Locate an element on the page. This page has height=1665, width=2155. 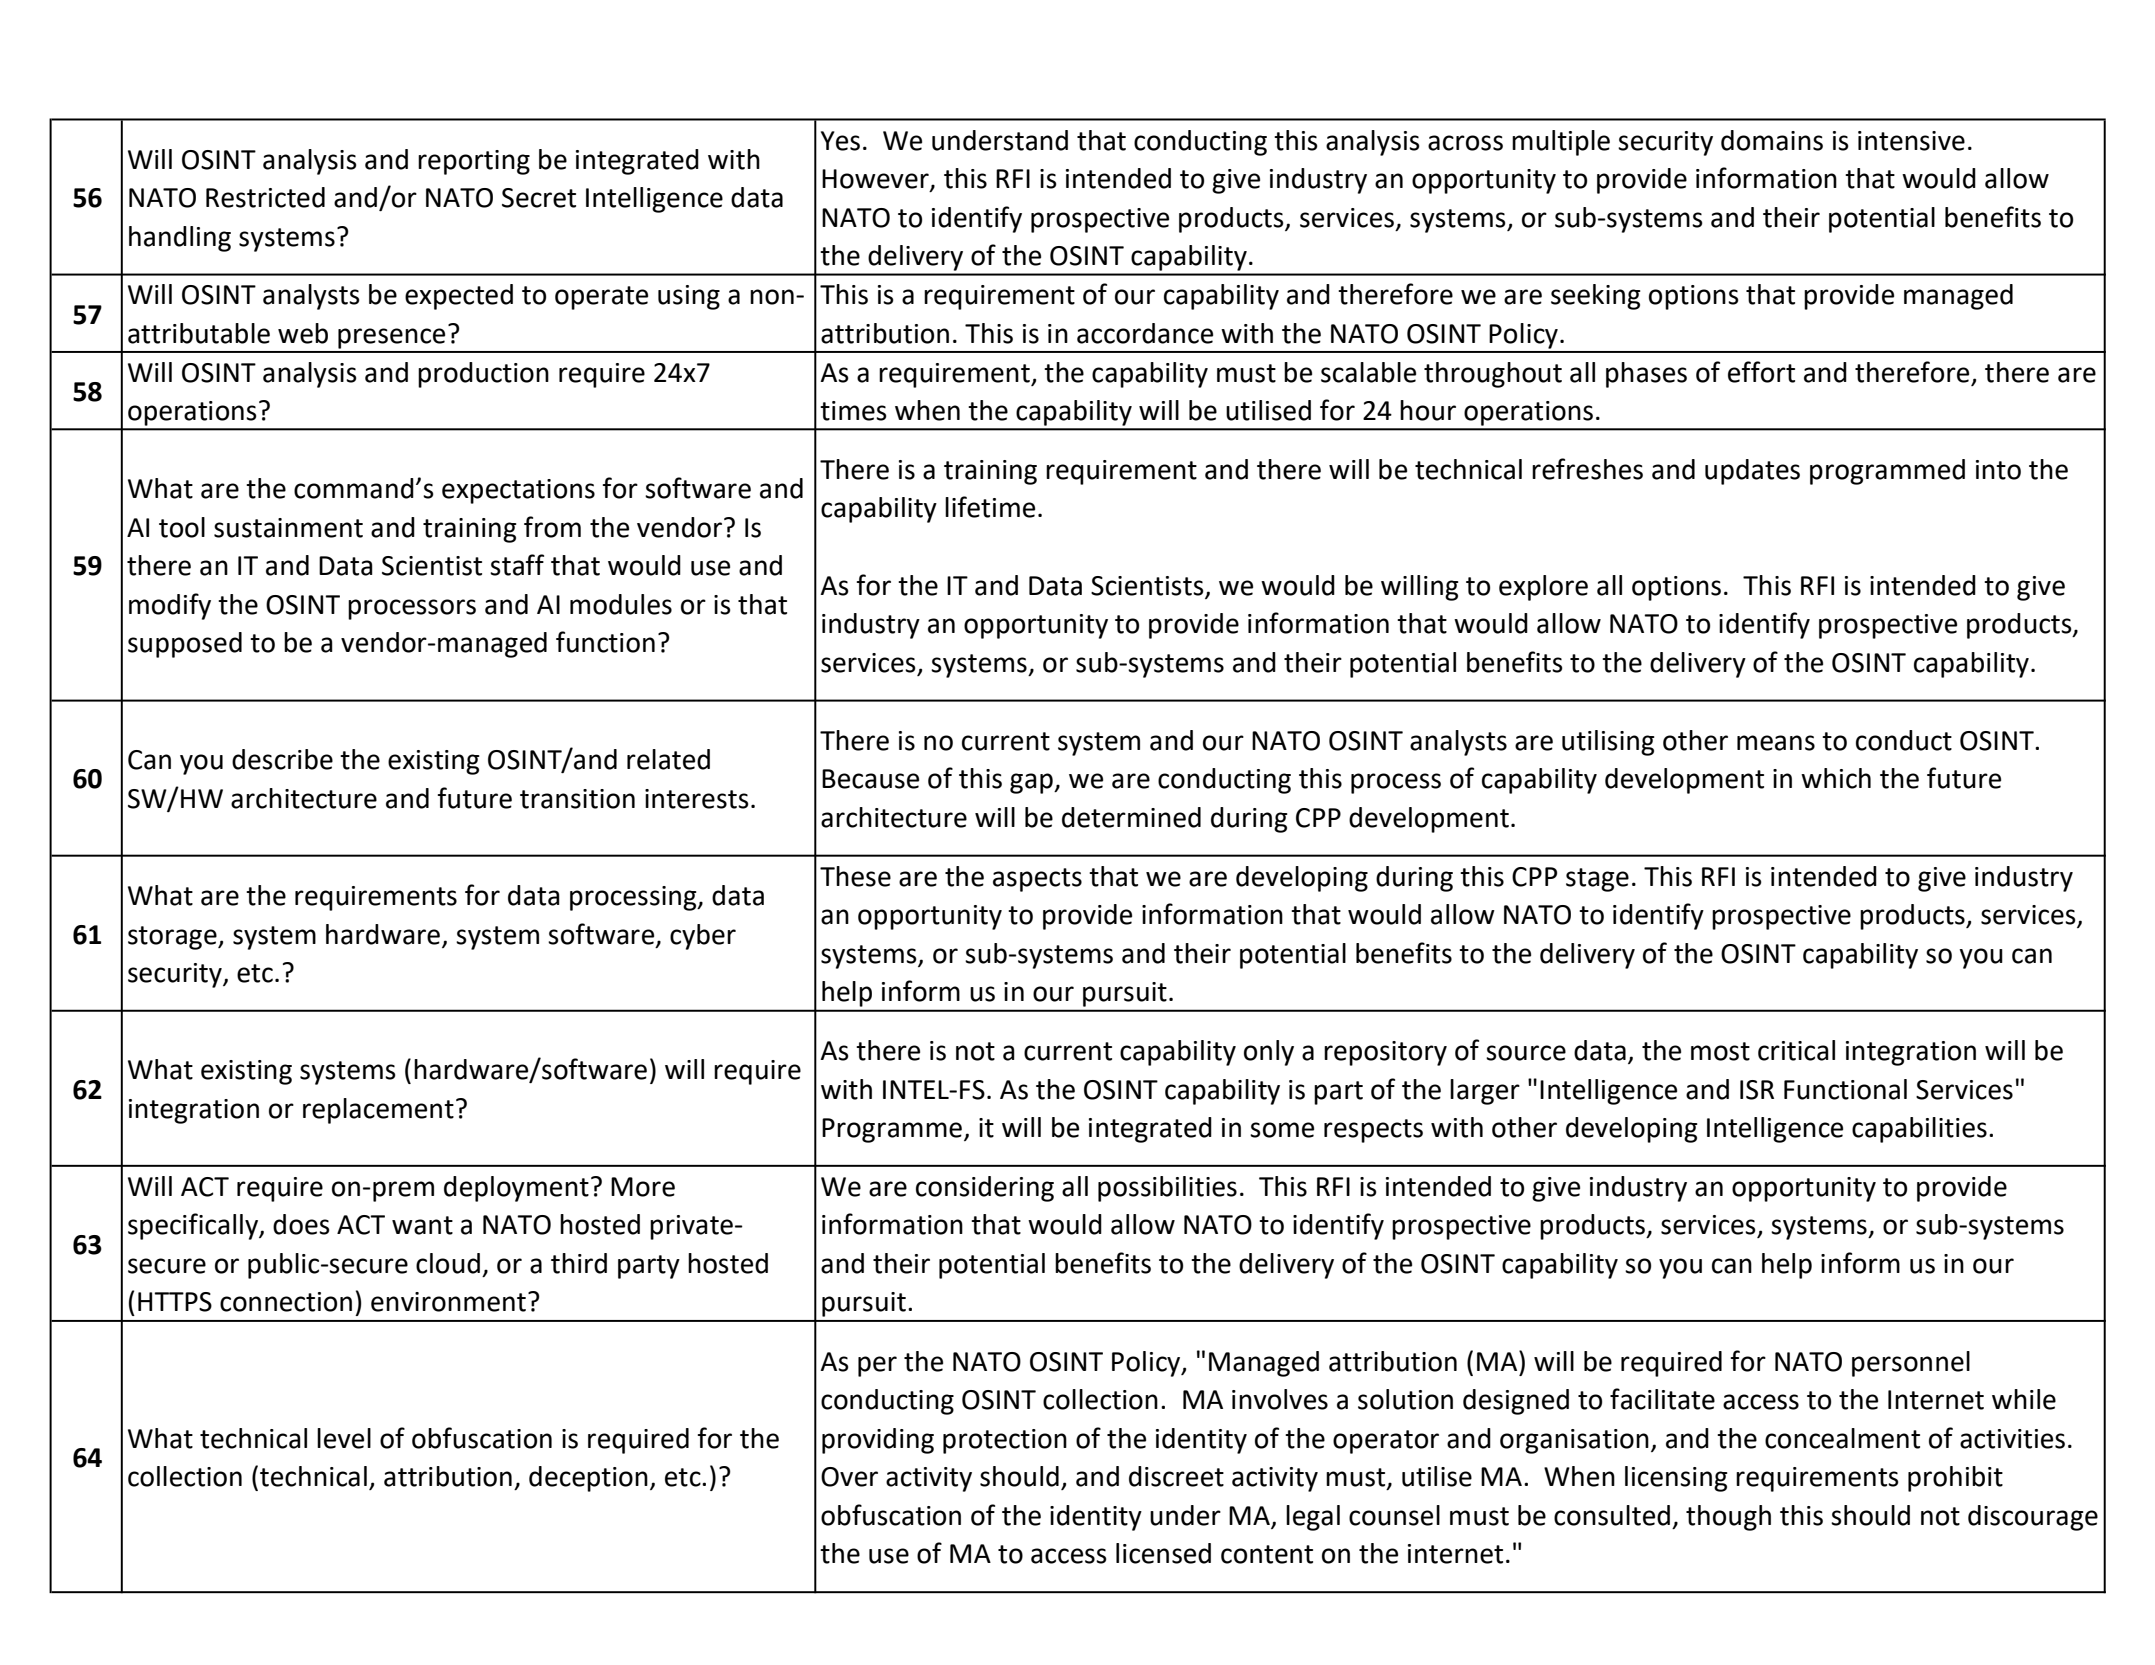
domains is located at coordinates (1772, 140).
